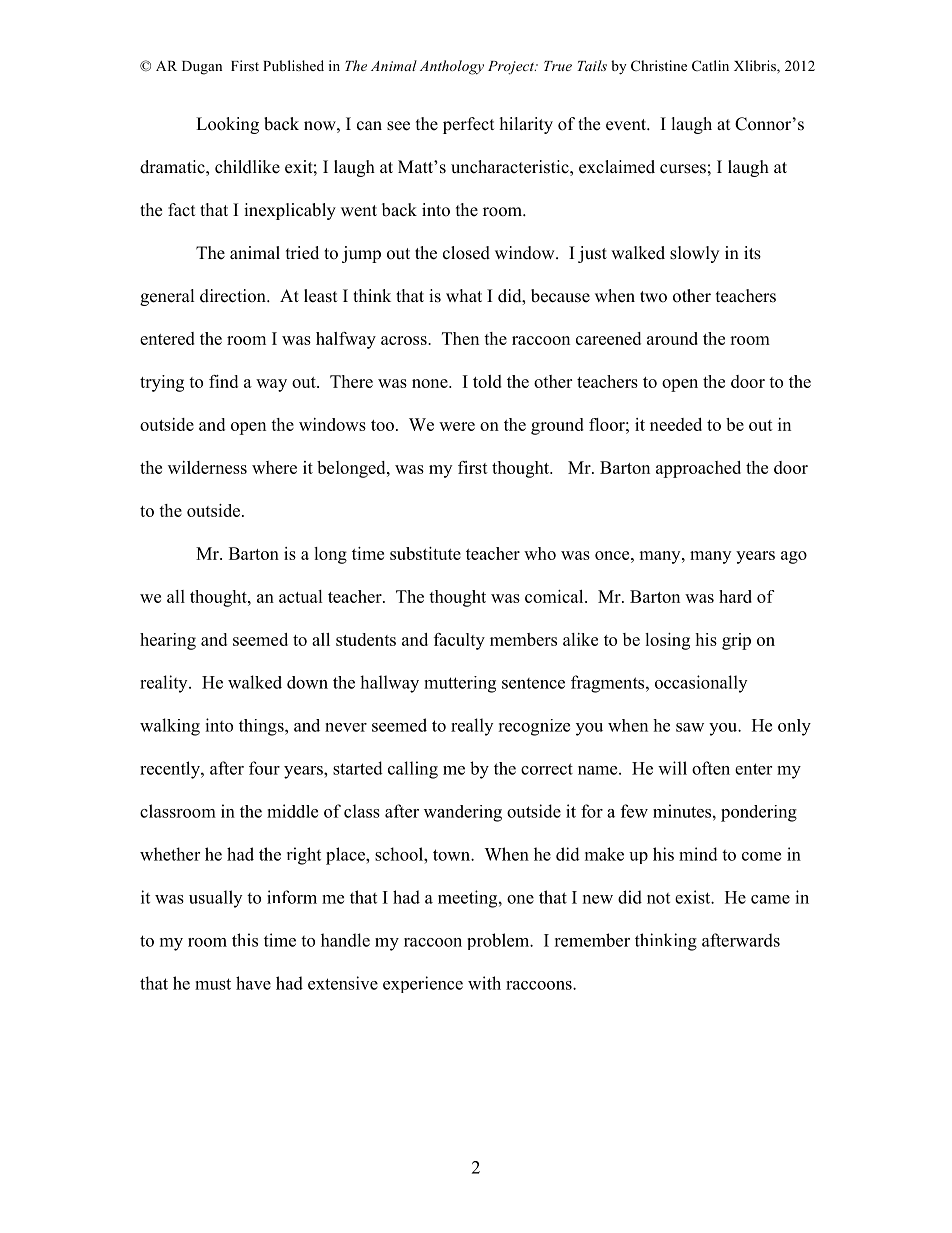 This page has width=952, height=1233. I want to click on approached, so click(698, 469).
